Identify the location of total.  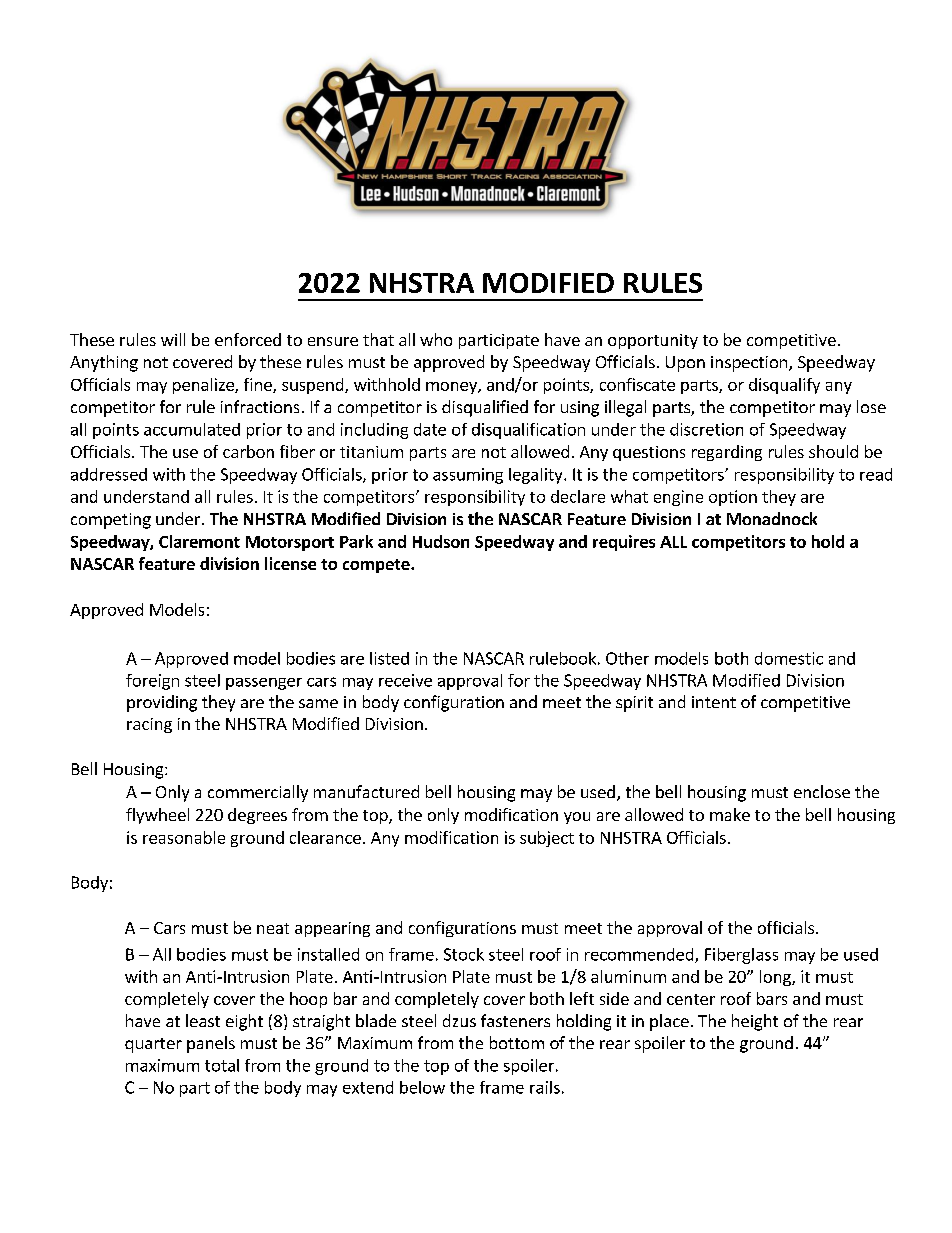
(222, 1065).
